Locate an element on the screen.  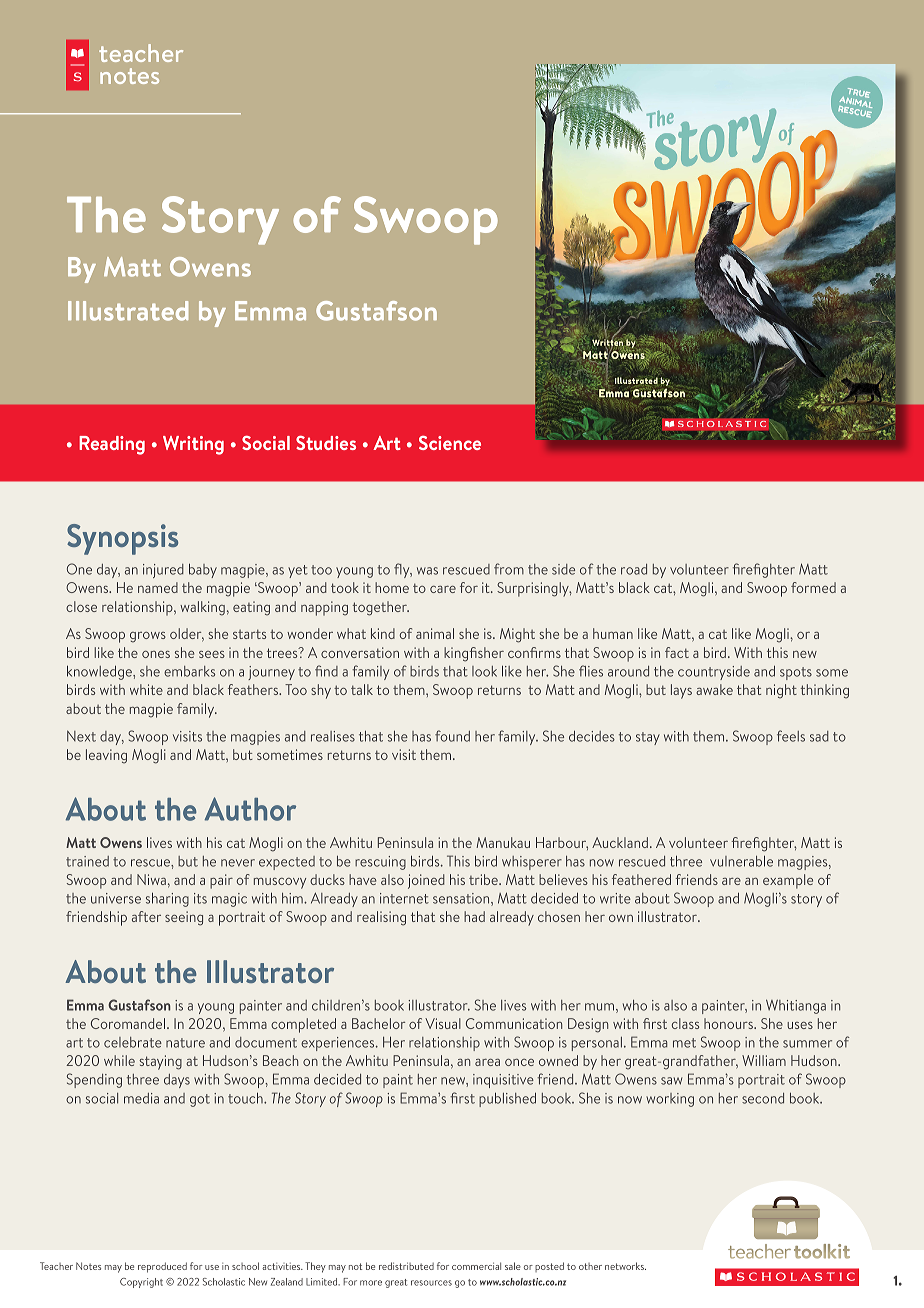
joined is located at coordinates (426, 881).
